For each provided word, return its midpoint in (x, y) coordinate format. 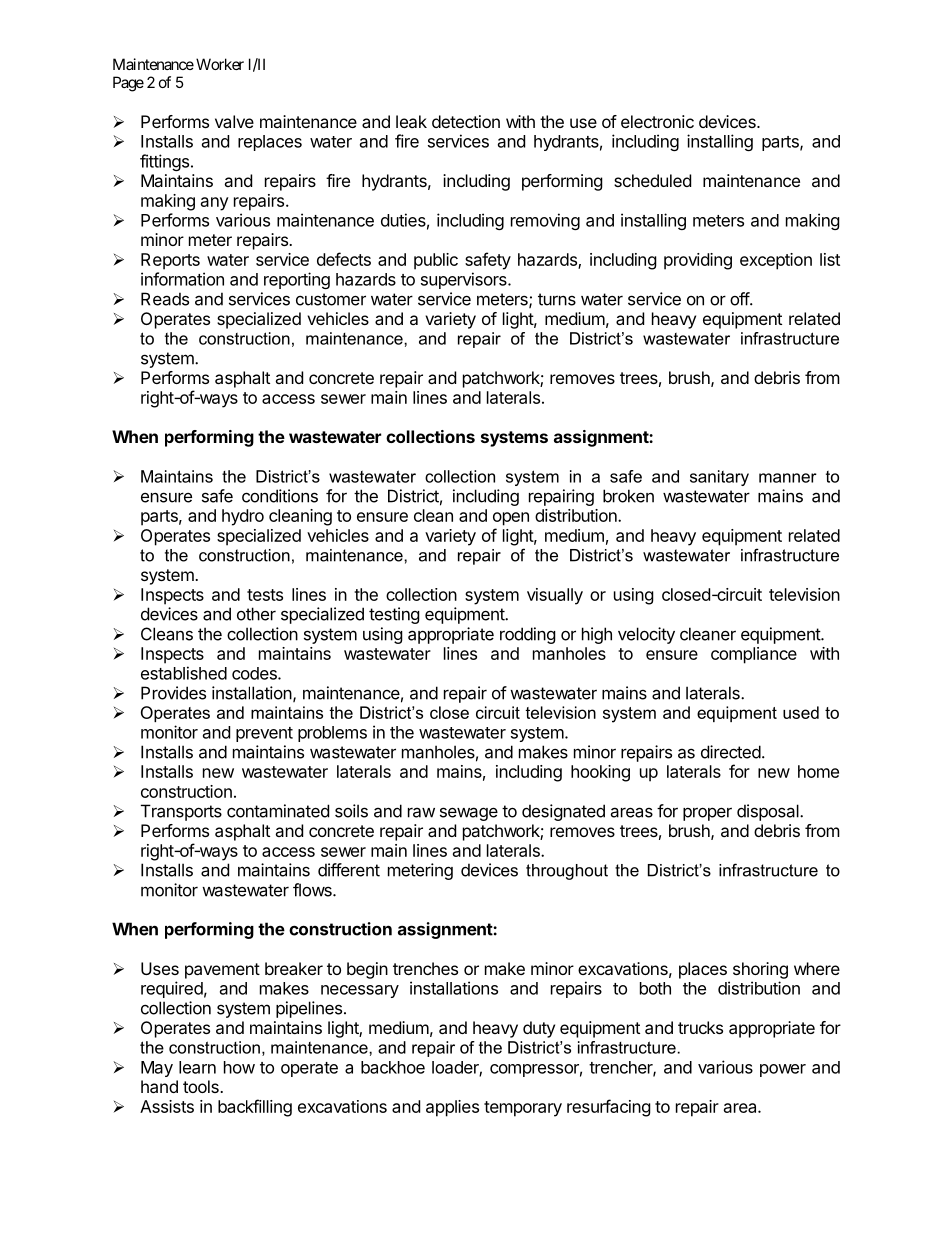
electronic (657, 121)
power (783, 1070)
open (511, 519)
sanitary (719, 478)
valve (234, 121)
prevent (264, 734)
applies (452, 1108)
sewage (469, 814)
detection (466, 121)
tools (202, 1086)
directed (731, 752)
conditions (280, 496)
